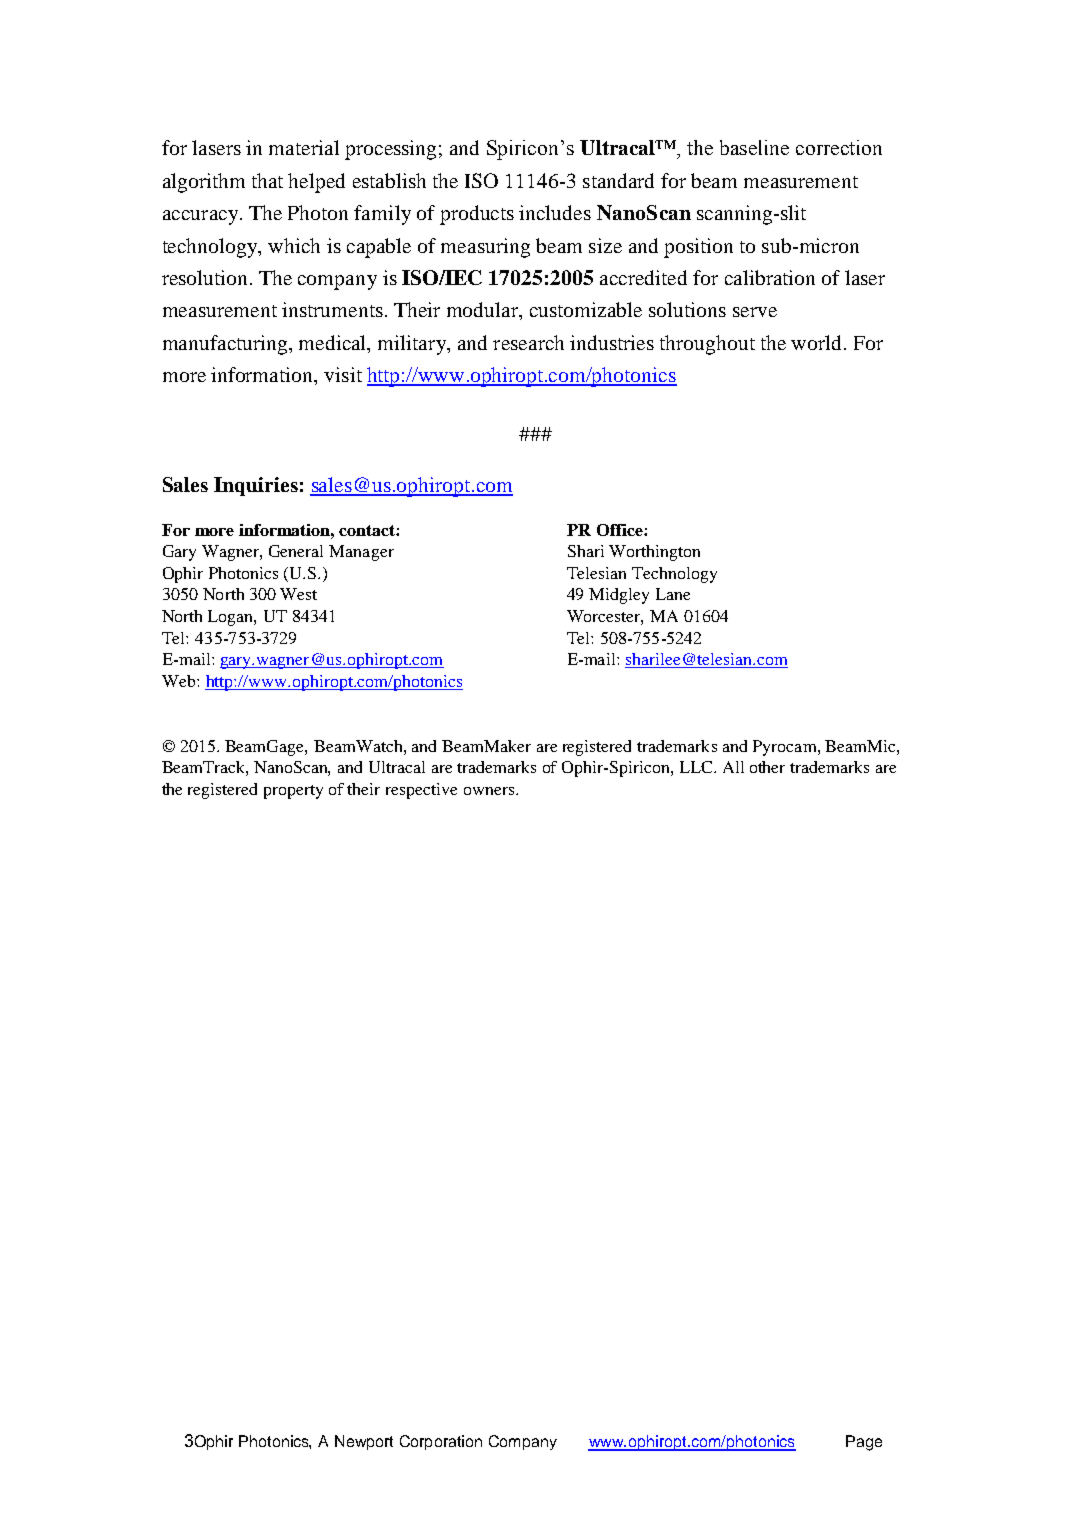 The image size is (1071, 1515). I want to click on baseline, so click(754, 147).
